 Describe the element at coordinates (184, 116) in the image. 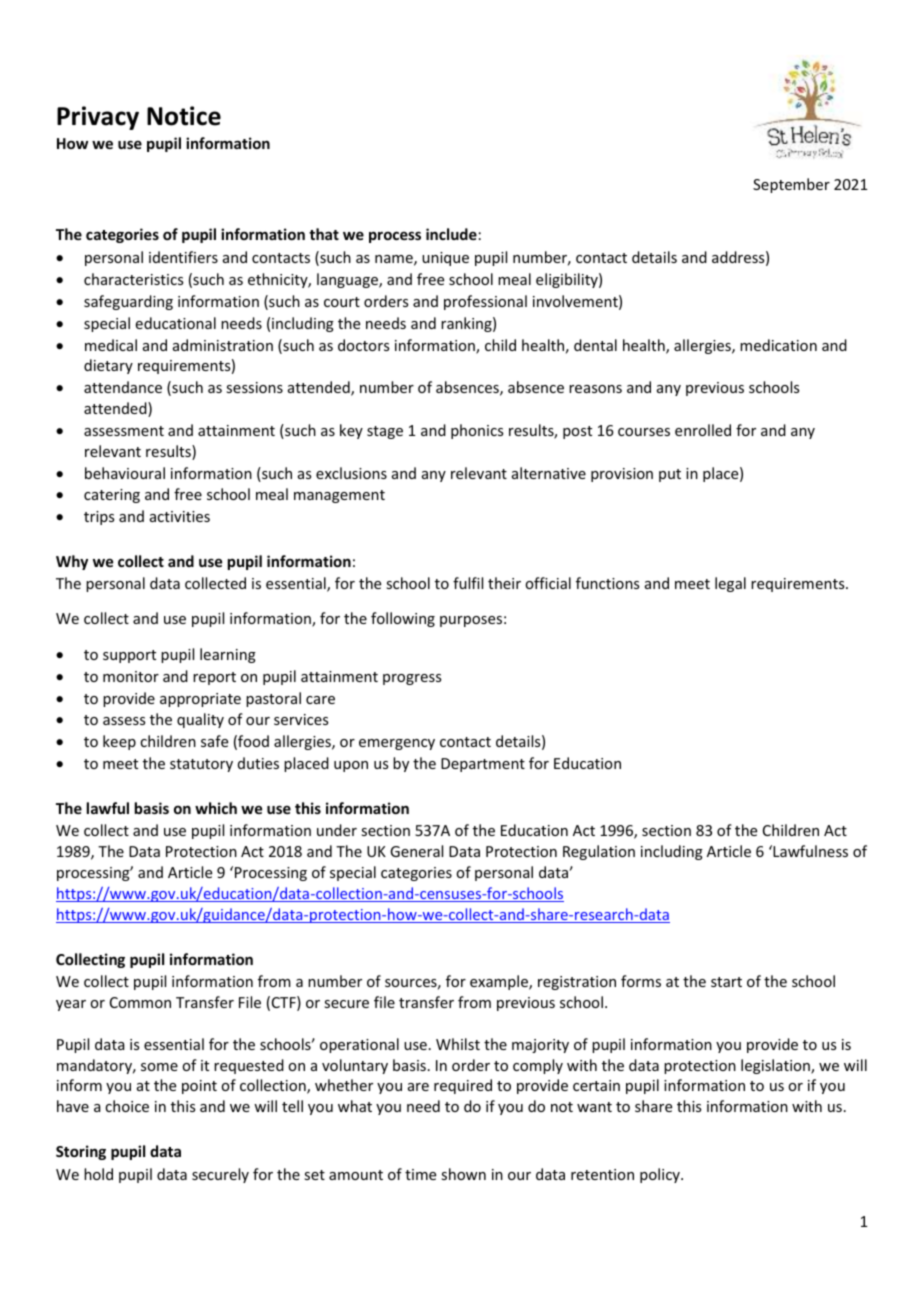

I see `Notice` at that location.
